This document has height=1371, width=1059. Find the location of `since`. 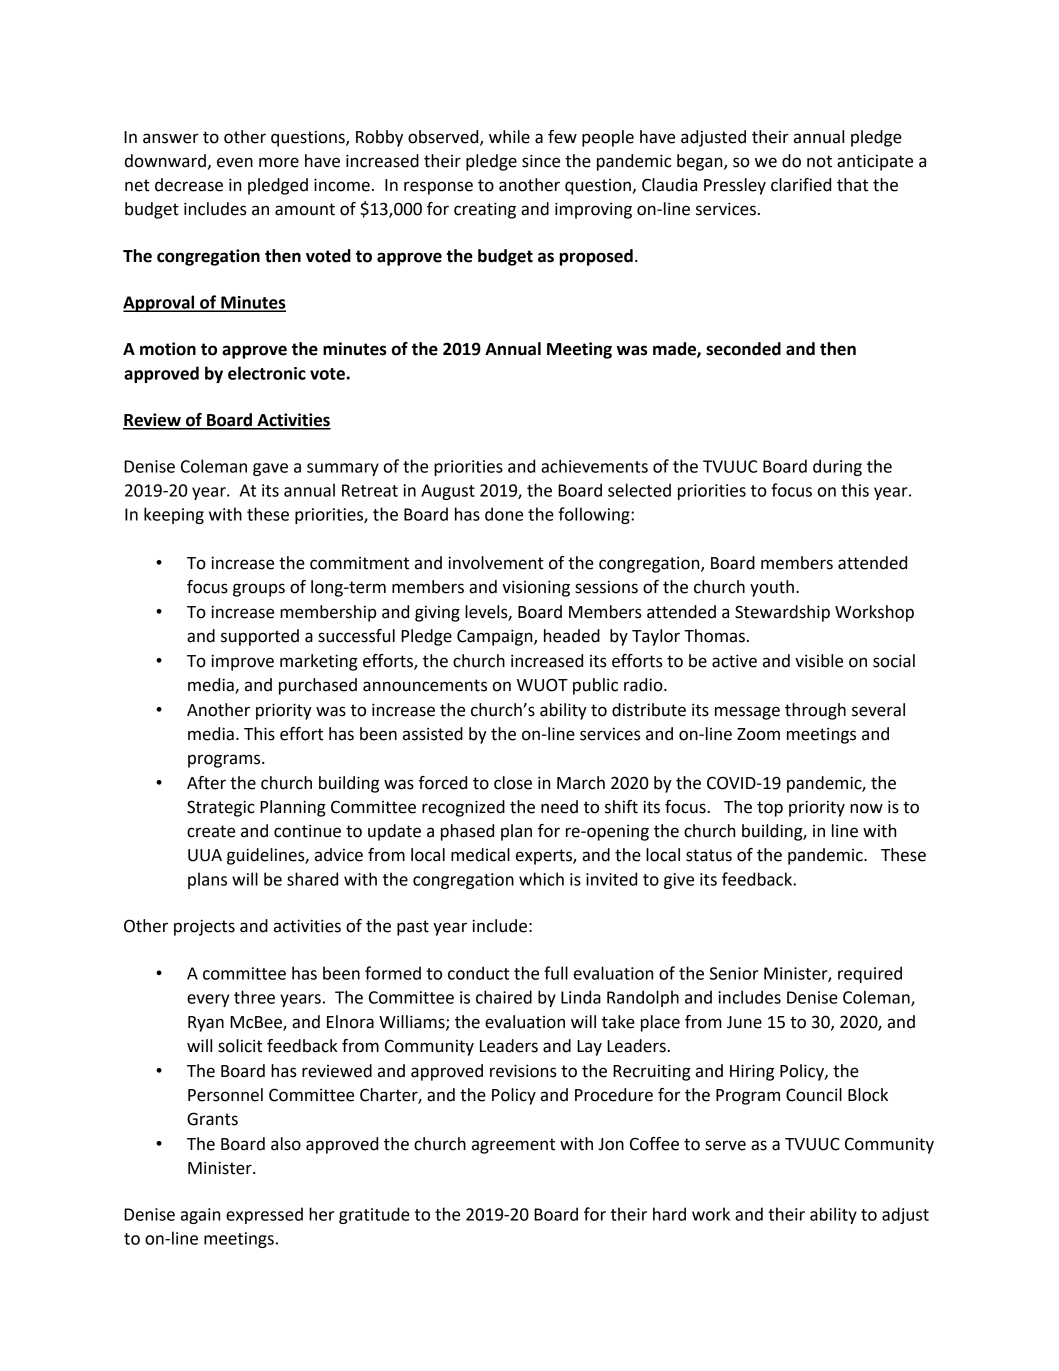

since is located at coordinates (541, 161).
